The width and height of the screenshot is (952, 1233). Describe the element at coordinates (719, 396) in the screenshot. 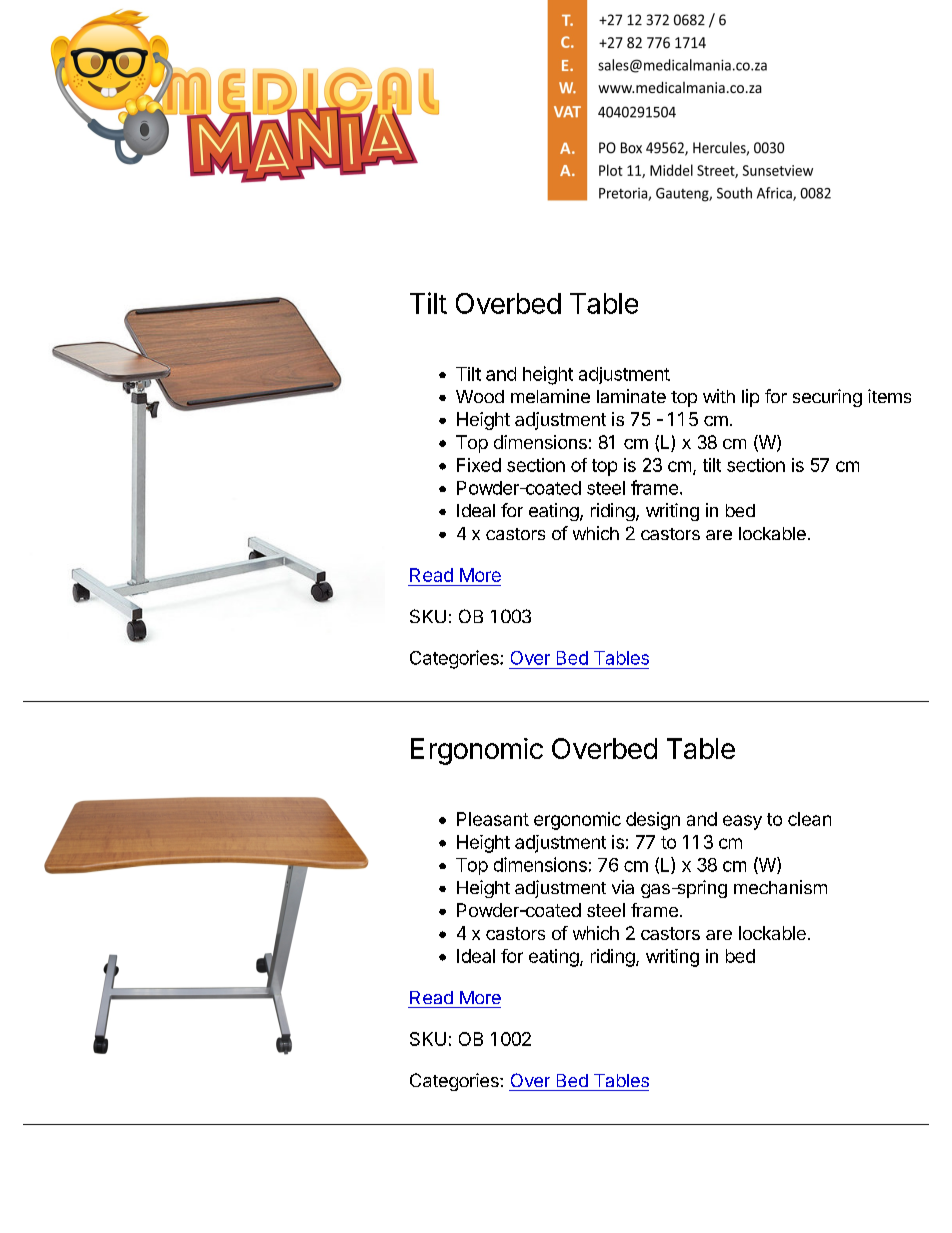

I see `with` at that location.
